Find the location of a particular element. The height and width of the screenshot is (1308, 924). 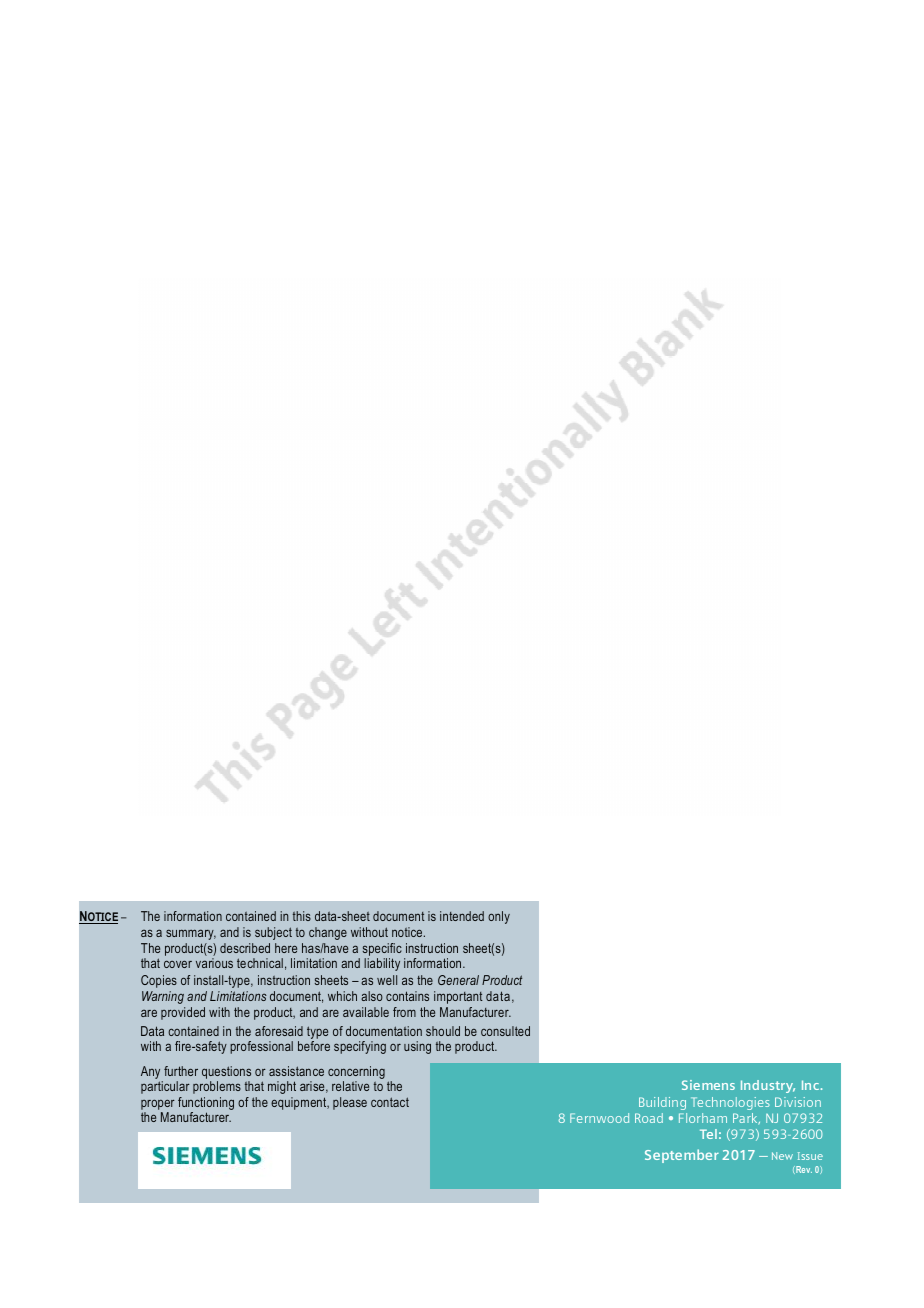

aforesaid is located at coordinates (279, 1031).
